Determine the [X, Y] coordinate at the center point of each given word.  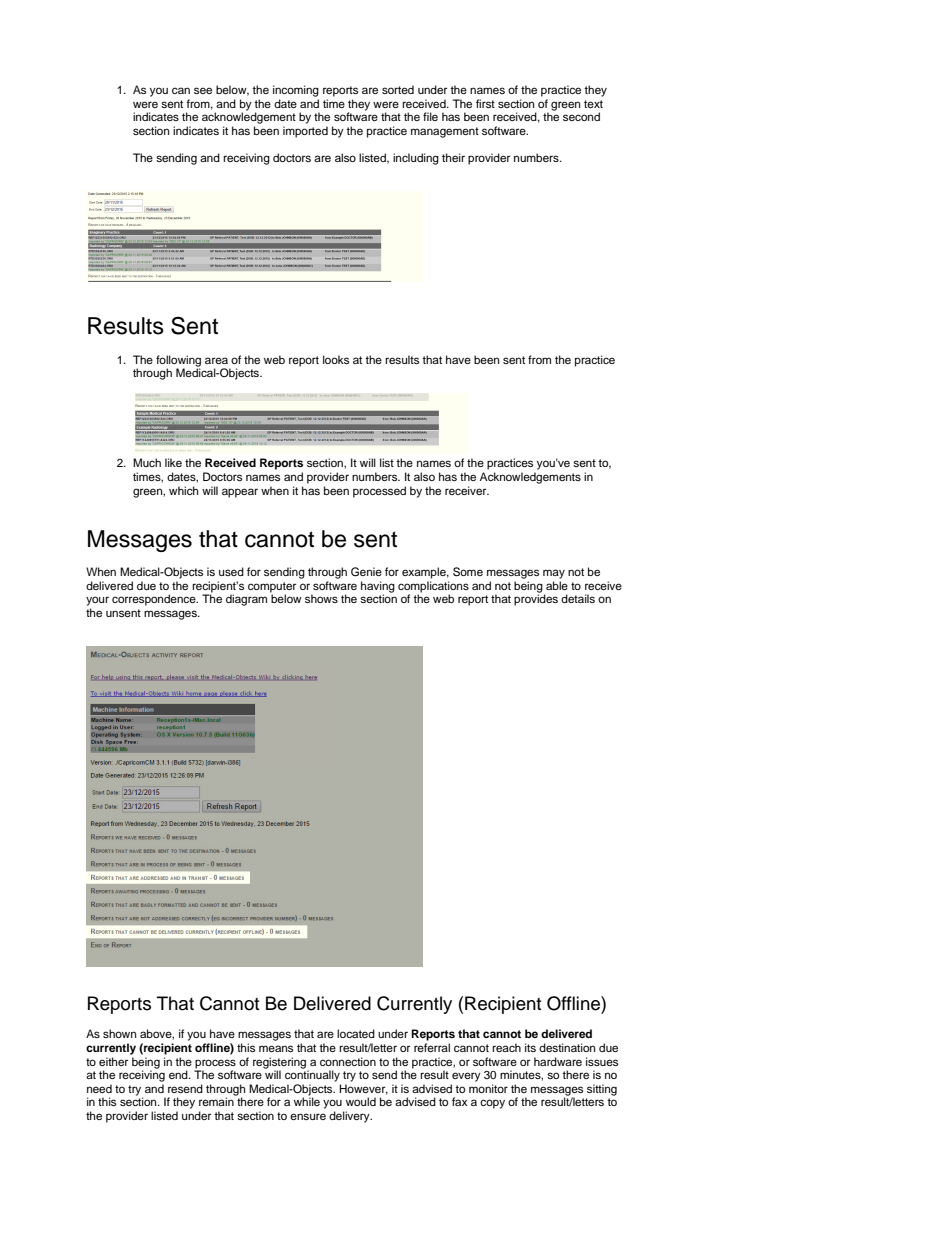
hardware [558, 1061]
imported [305, 132]
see [203, 90]
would [361, 1101]
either [113, 1061]
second [581, 116]
